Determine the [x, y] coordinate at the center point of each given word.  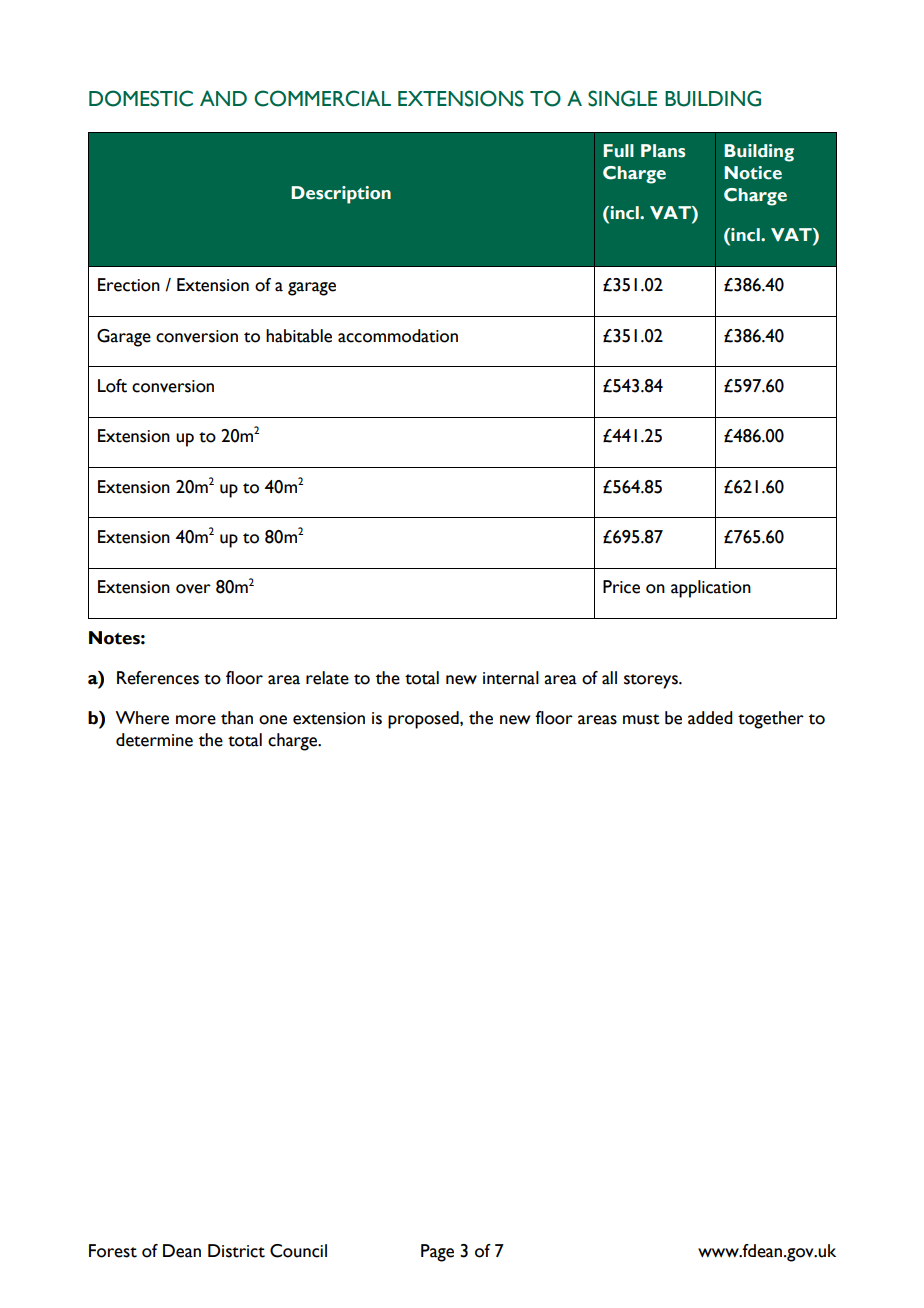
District [236, 1251]
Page [437, 1253]
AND [223, 98]
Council [298, 1251]
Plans [663, 151]
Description [341, 195]
